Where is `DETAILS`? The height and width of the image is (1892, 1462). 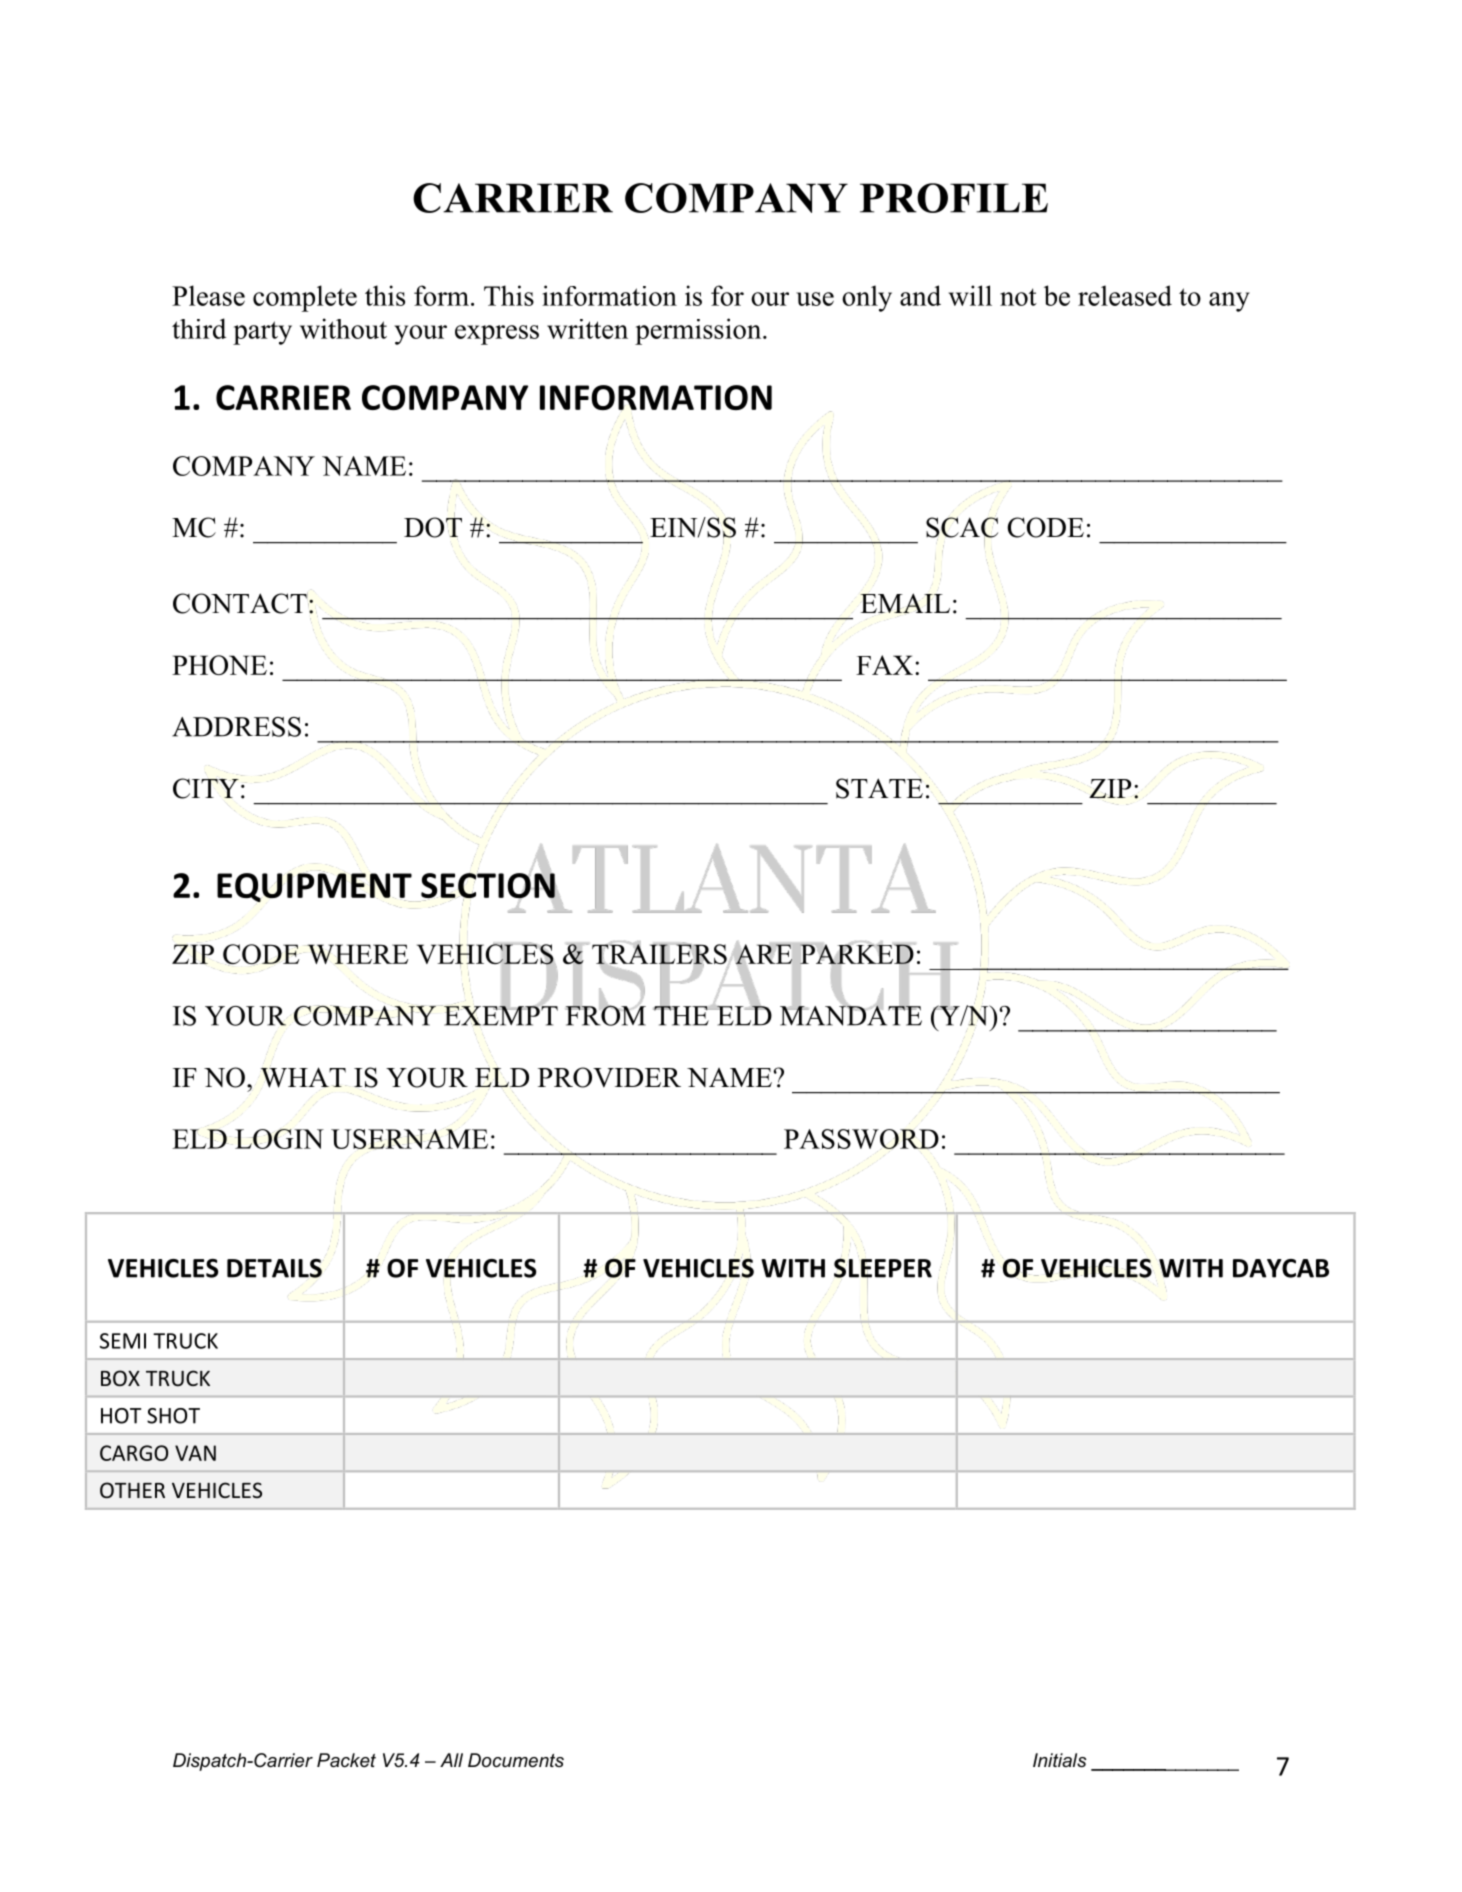 DETAILS is located at coordinates (274, 1268).
